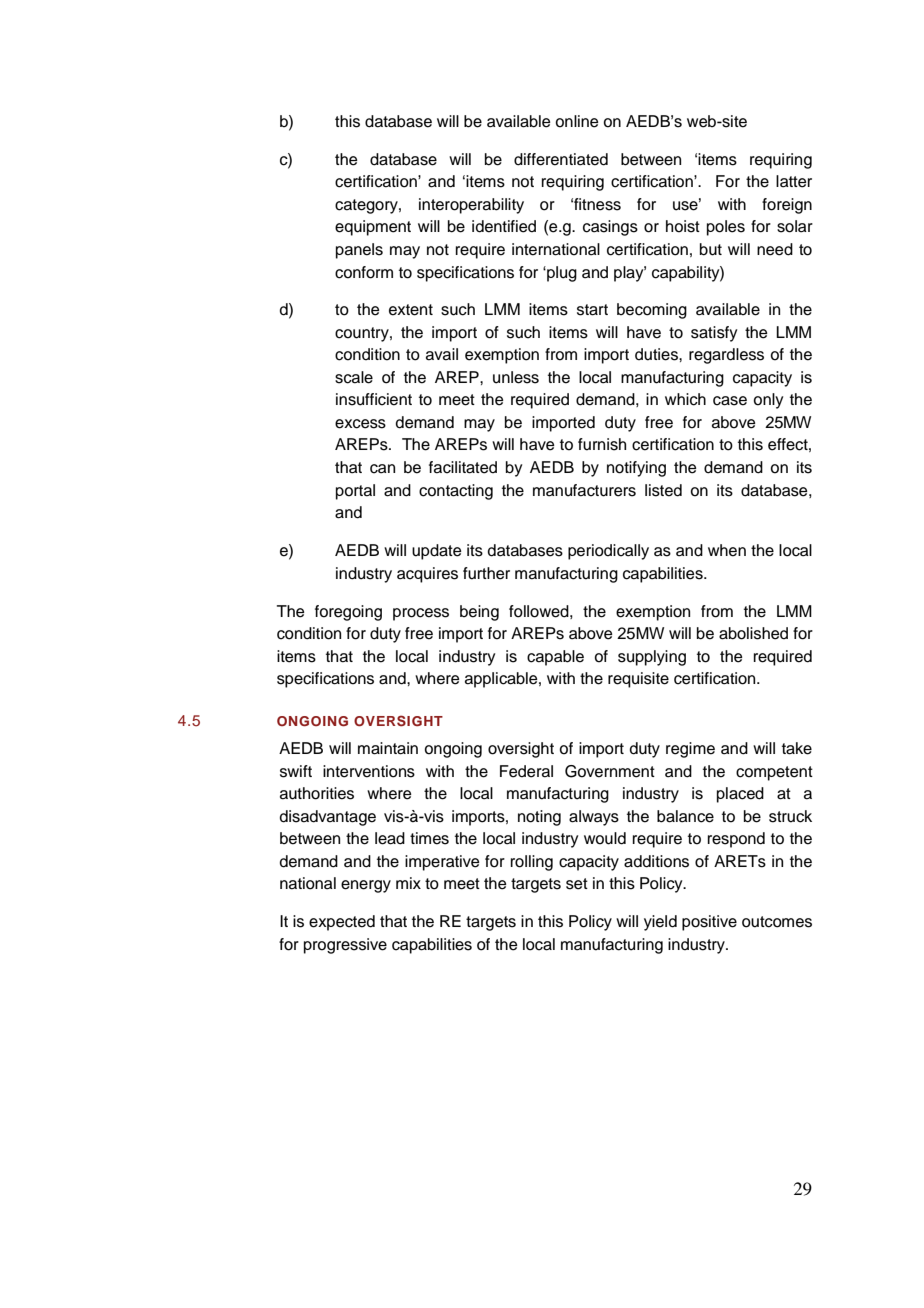  What do you see at coordinates (727, 550) in the screenshot?
I see `when` at bounding box center [727, 550].
